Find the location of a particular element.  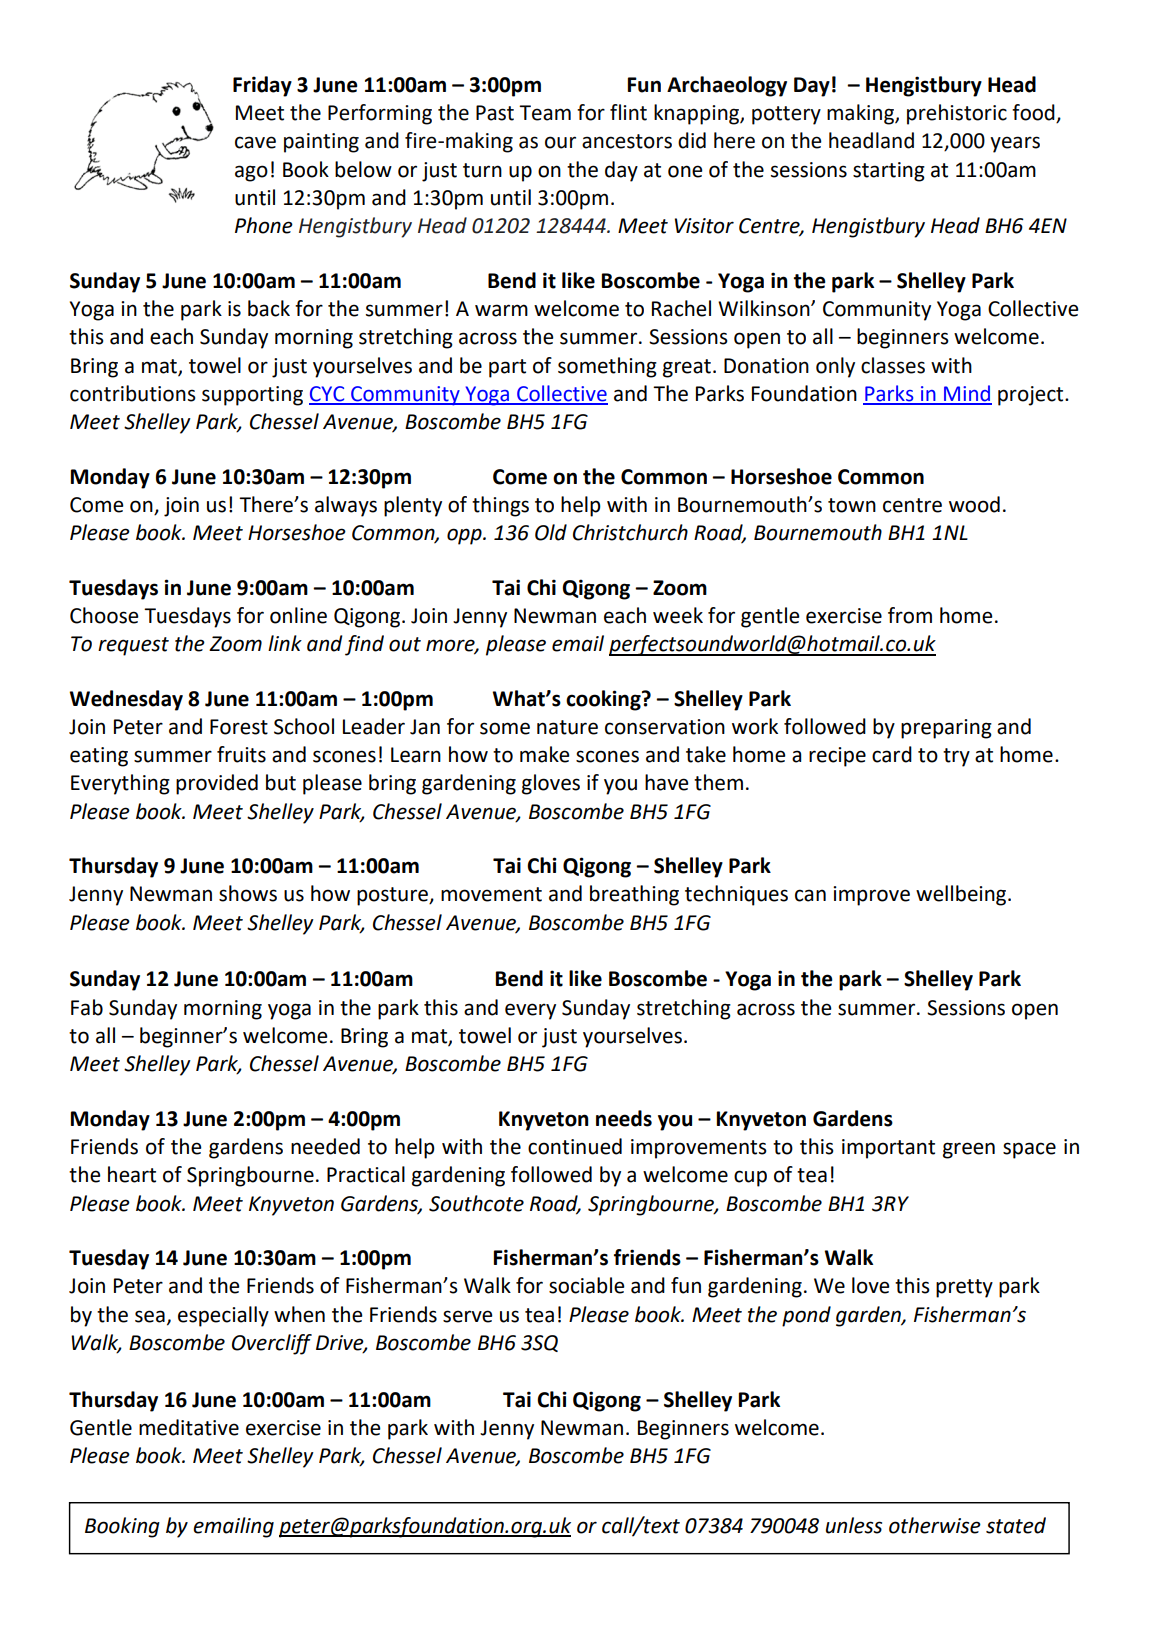

meditative is located at coordinates (189, 1427).
